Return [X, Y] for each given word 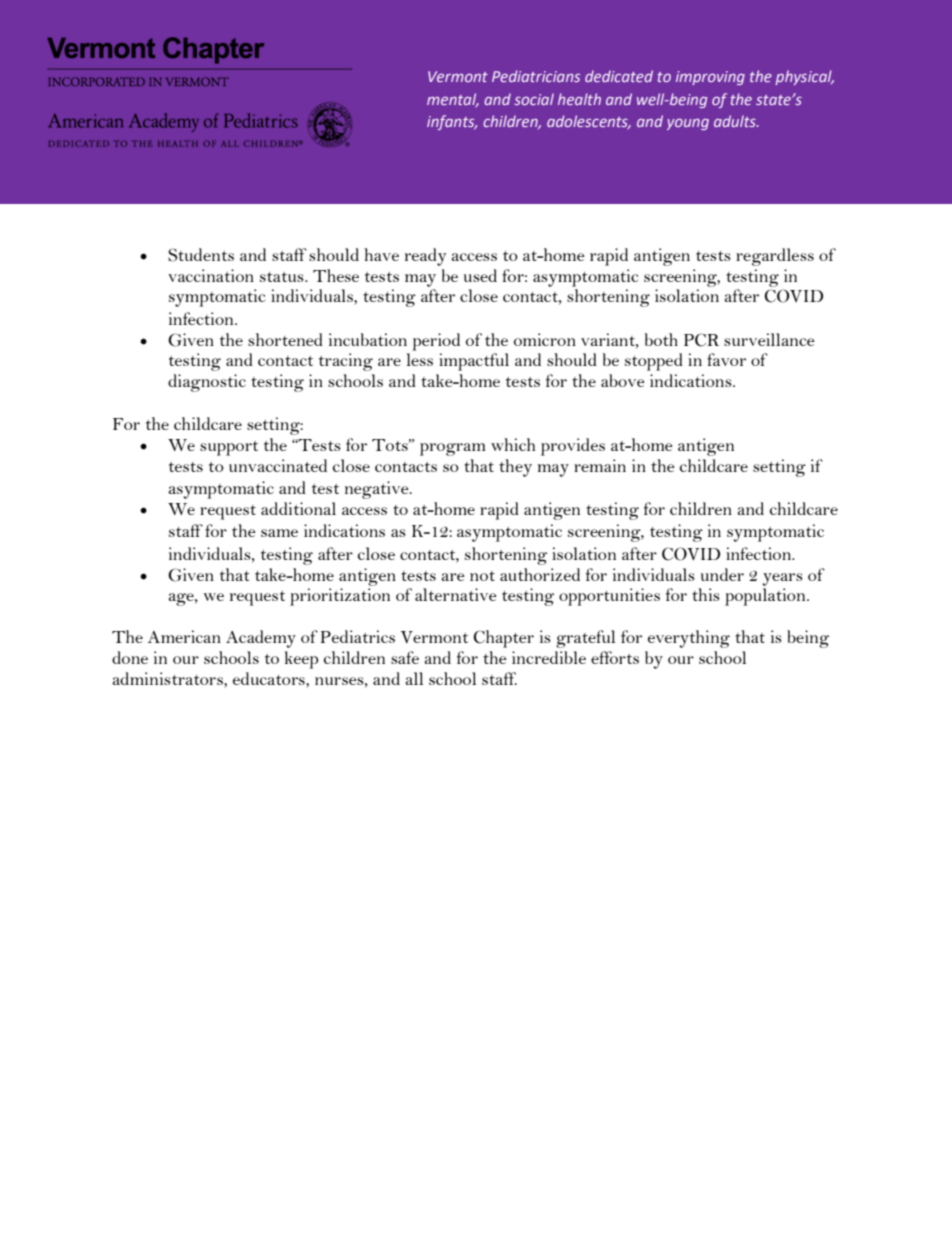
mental [453, 100]
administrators [168, 678]
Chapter [503, 639]
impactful [474, 362]
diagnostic [207, 383]
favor [726, 359]
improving [710, 78]
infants [452, 122]
